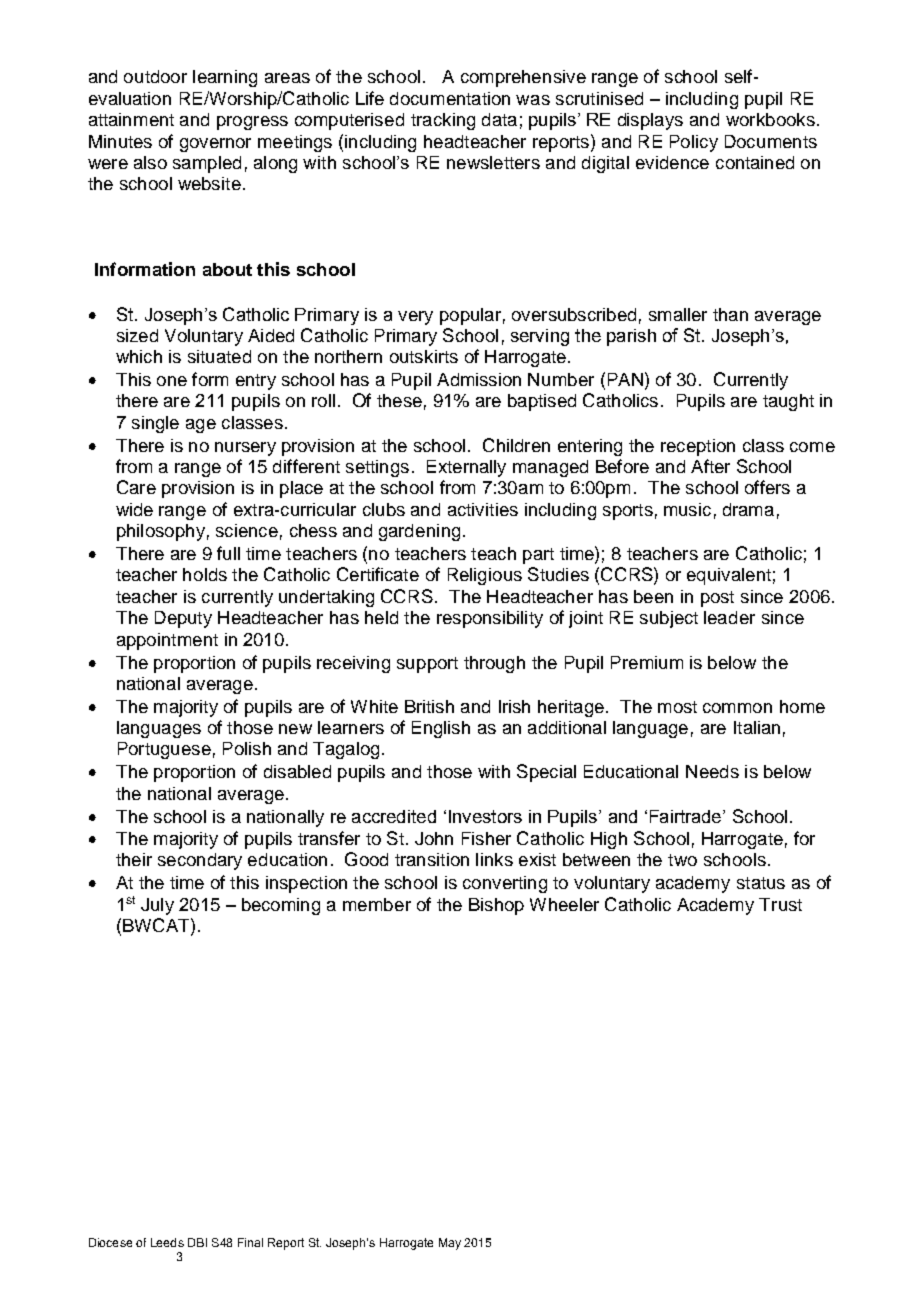 Image resolution: width=924 pixels, height=1308 pixels. I want to click on governor, so click(215, 145).
